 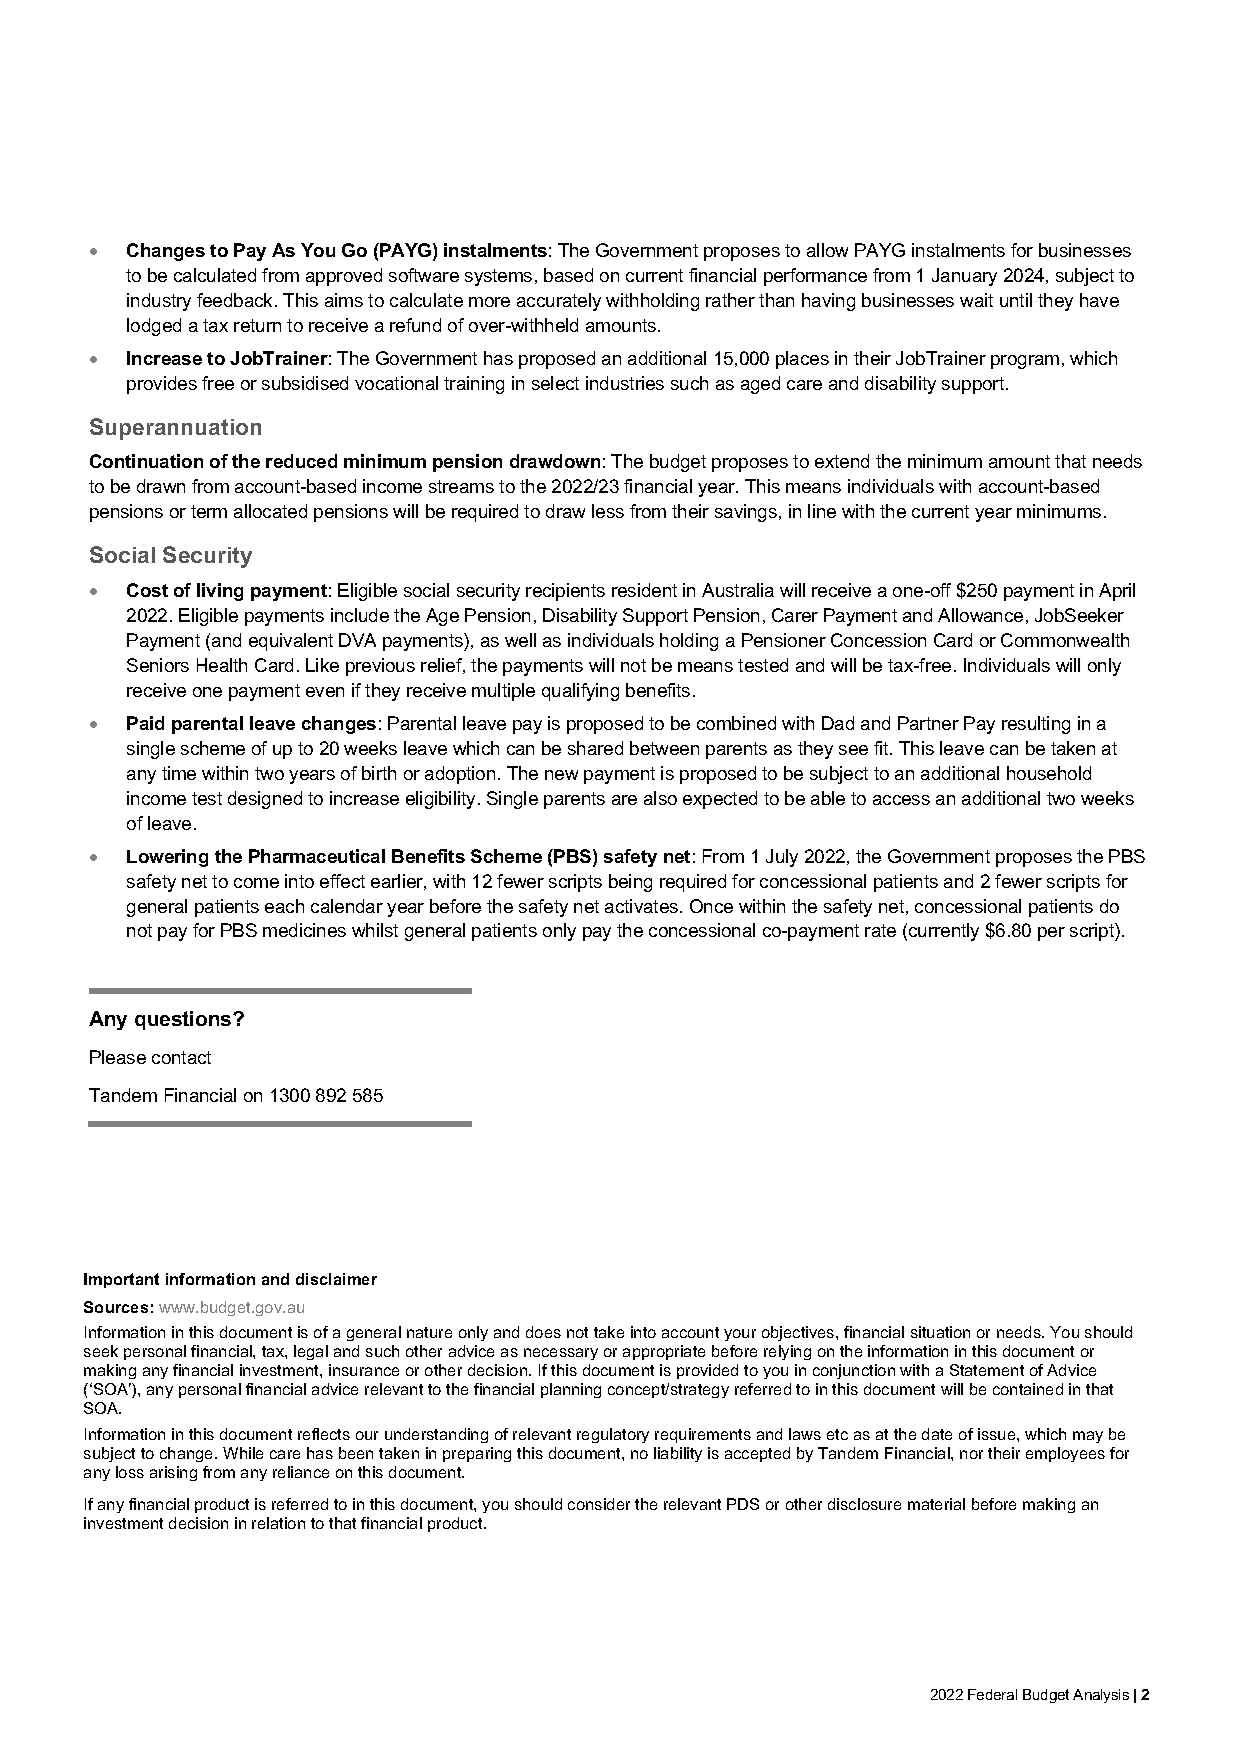 What do you see at coordinates (625, 383) in the screenshot?
I see `industries` at bounding box center [625, 383].
